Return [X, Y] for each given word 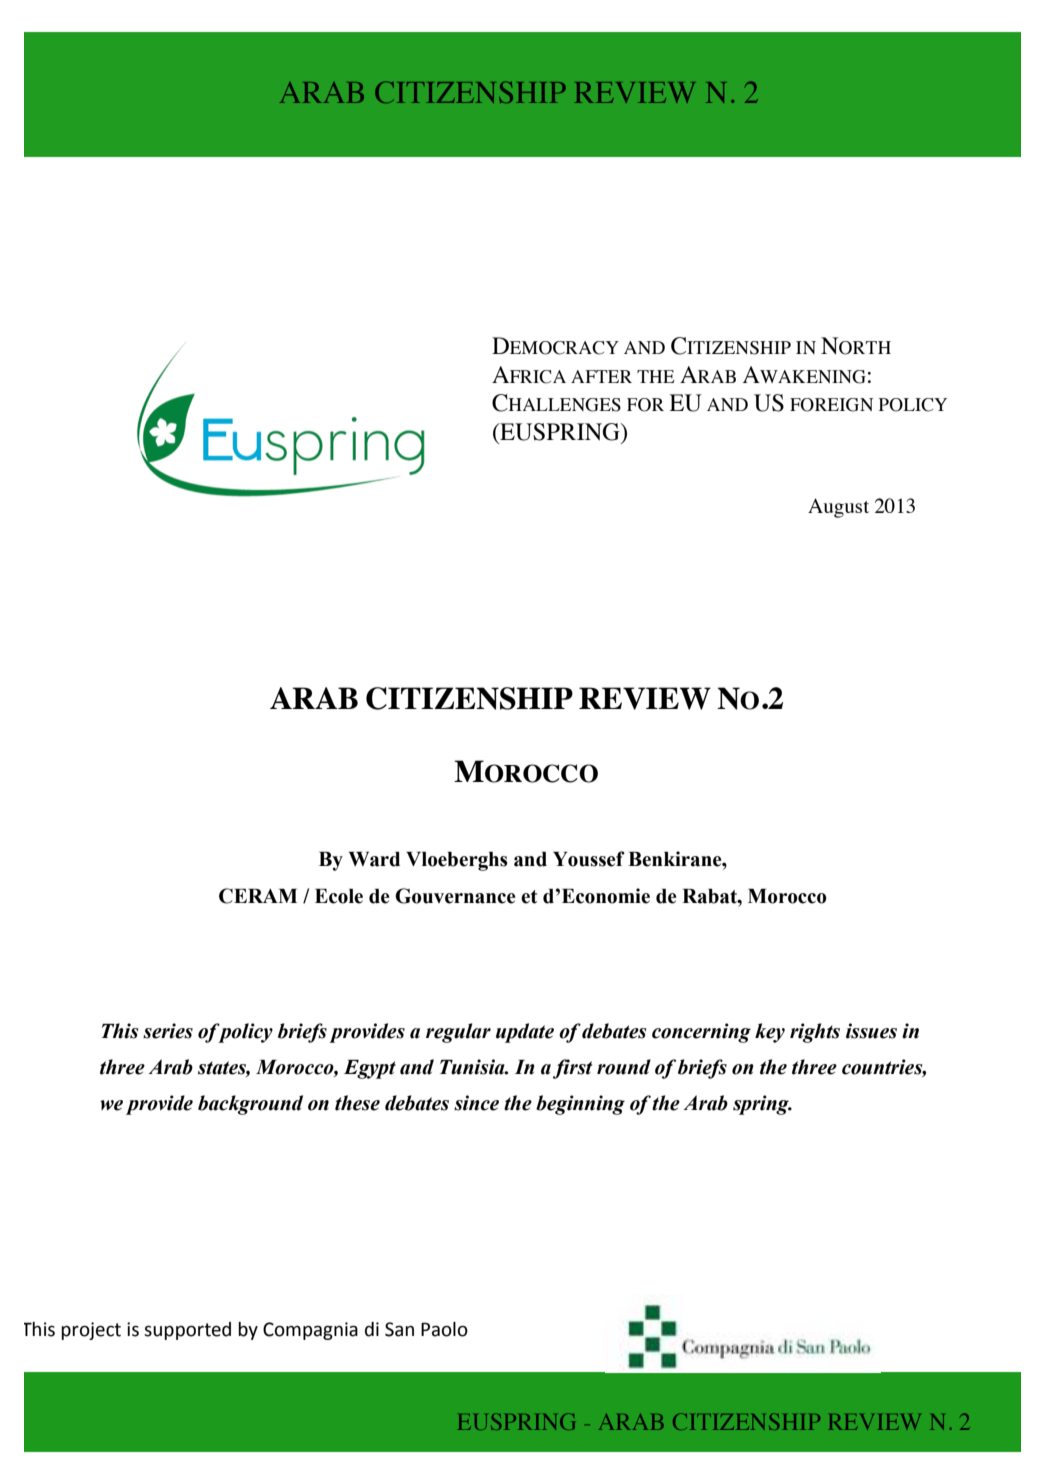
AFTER [601, 376]
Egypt [370, 1069]
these [357, 1103]
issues [871, 1031]
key [770, 1033]
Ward [374, 859]
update [525, 1033]
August [838, 508]
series [168, 1031]
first [572, 1069]
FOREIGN [831, 405]
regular [458, 1033]
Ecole [339, 896]
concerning [701, 1033]
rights [815, 1033]
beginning [580, 1105]
